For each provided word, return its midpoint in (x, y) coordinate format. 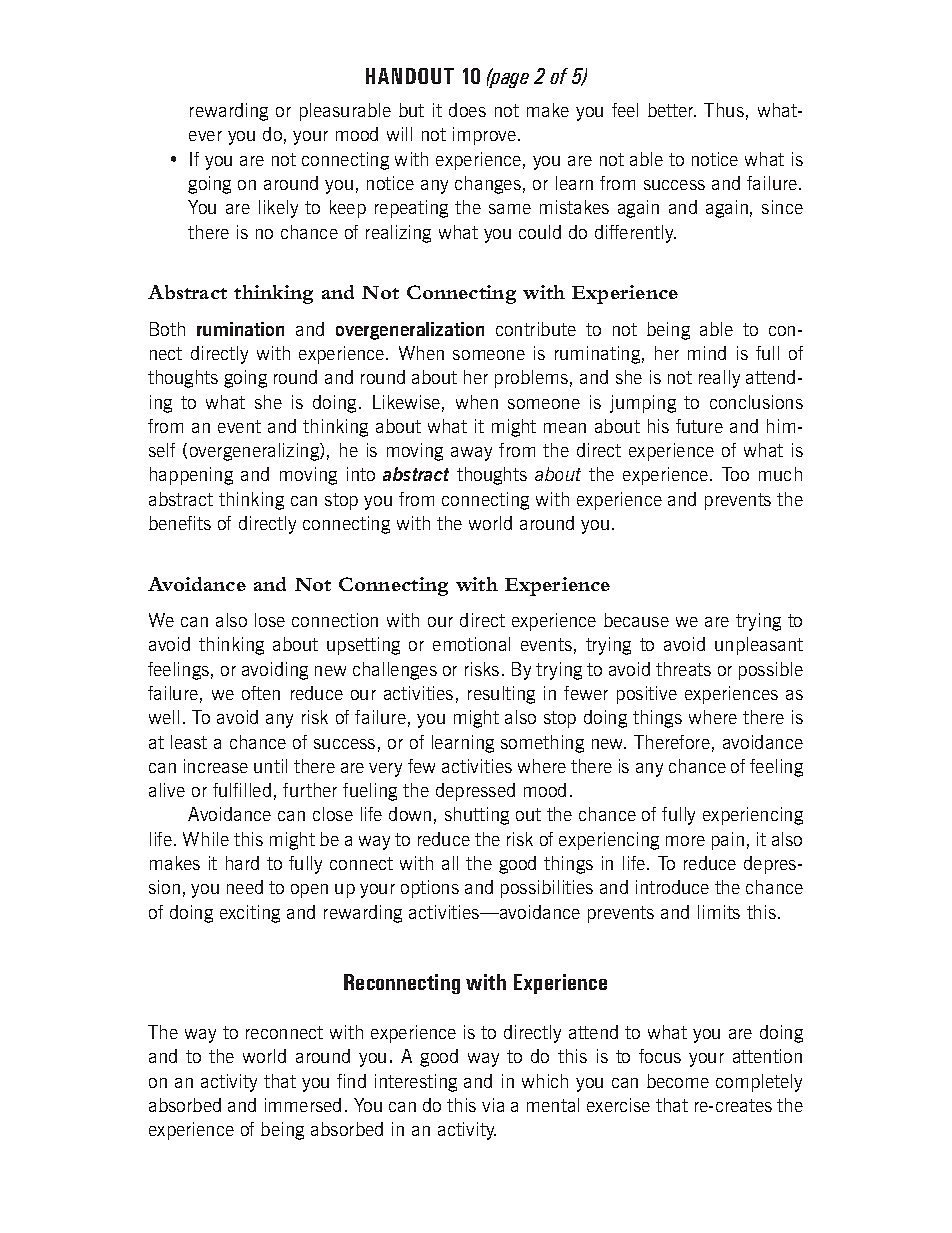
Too (735, 474)
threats (683, 669)
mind (707, 353)
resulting (501, 695)
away (471, 454)
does (467, 110)
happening (191, 476)
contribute (536, 329)
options (430, 889)
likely (278, 209)
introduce (672, 887)
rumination (240, 329)
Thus (724, 110)
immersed (303, 1105)
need (245, 887)
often (261, 693)
